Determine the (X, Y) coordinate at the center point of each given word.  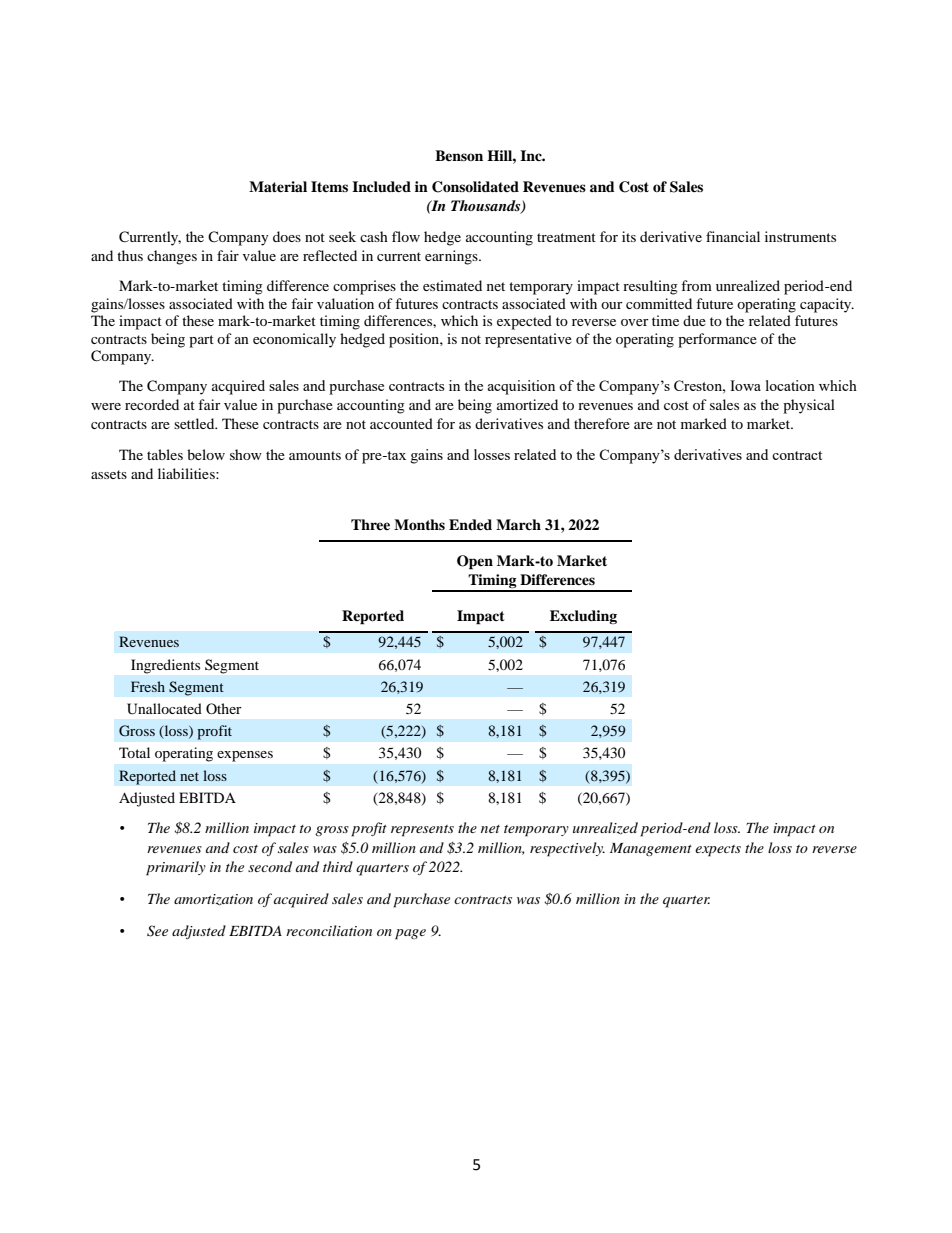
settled (195, 423)
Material (278, 186)
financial (733, 236)
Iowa (745, 385)
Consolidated (475, 187)
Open (475, 562)
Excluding (583, 617)
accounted (401, 423)
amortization (213, 899)
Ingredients (165, 666)
